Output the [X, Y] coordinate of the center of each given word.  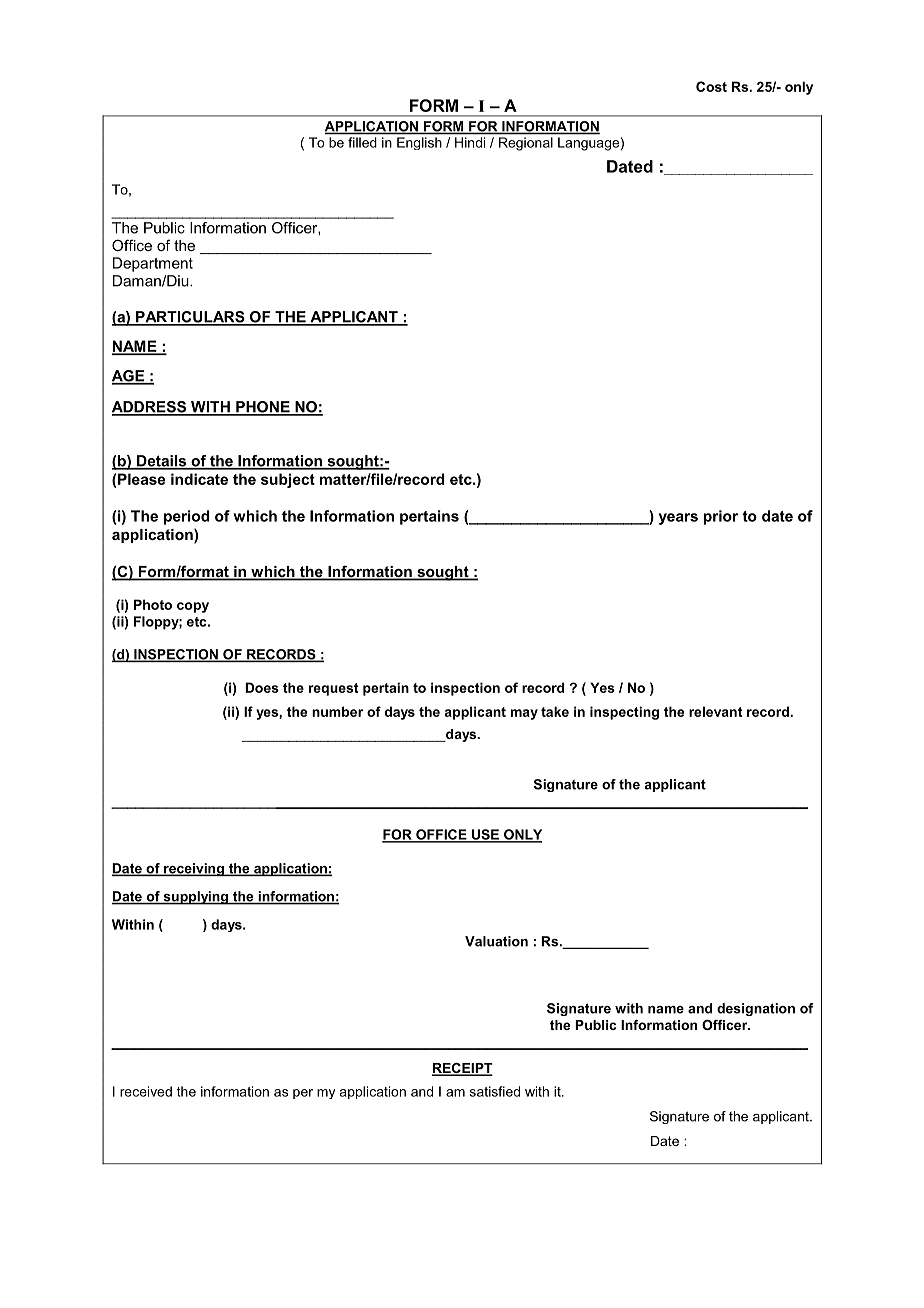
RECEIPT [462, 1069]
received [146, 1091]
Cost [711, 86]
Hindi [470, 142]
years [678, 519]
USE [485, 835]
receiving [194, 869]
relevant [715, 711]
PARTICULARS [190, 318]
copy [193, 607]
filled [362, 142]
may [524, 714]
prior [720, 517]
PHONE [263, 408]
